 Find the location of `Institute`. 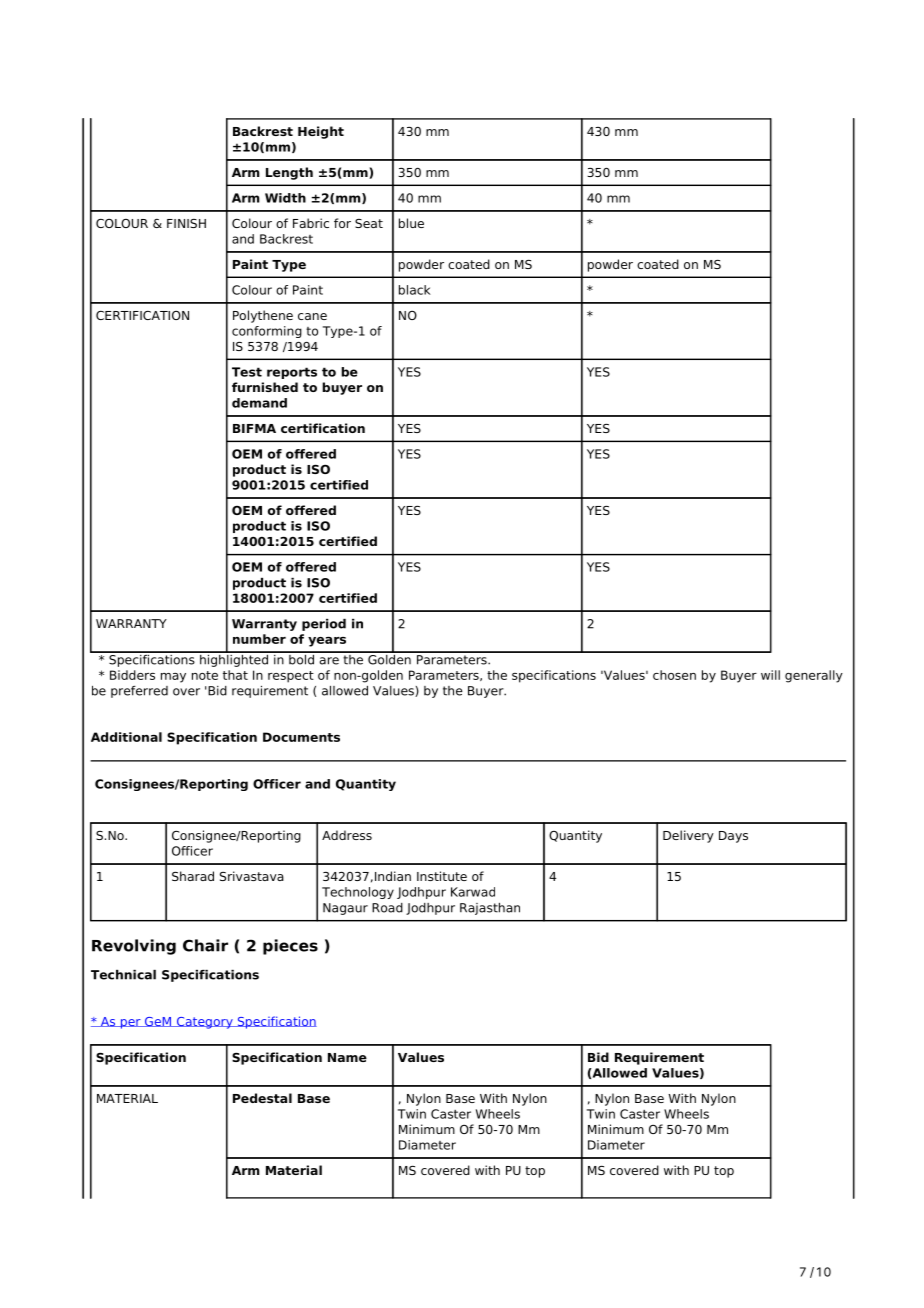

Institute is located at coordinates (442, 876).
